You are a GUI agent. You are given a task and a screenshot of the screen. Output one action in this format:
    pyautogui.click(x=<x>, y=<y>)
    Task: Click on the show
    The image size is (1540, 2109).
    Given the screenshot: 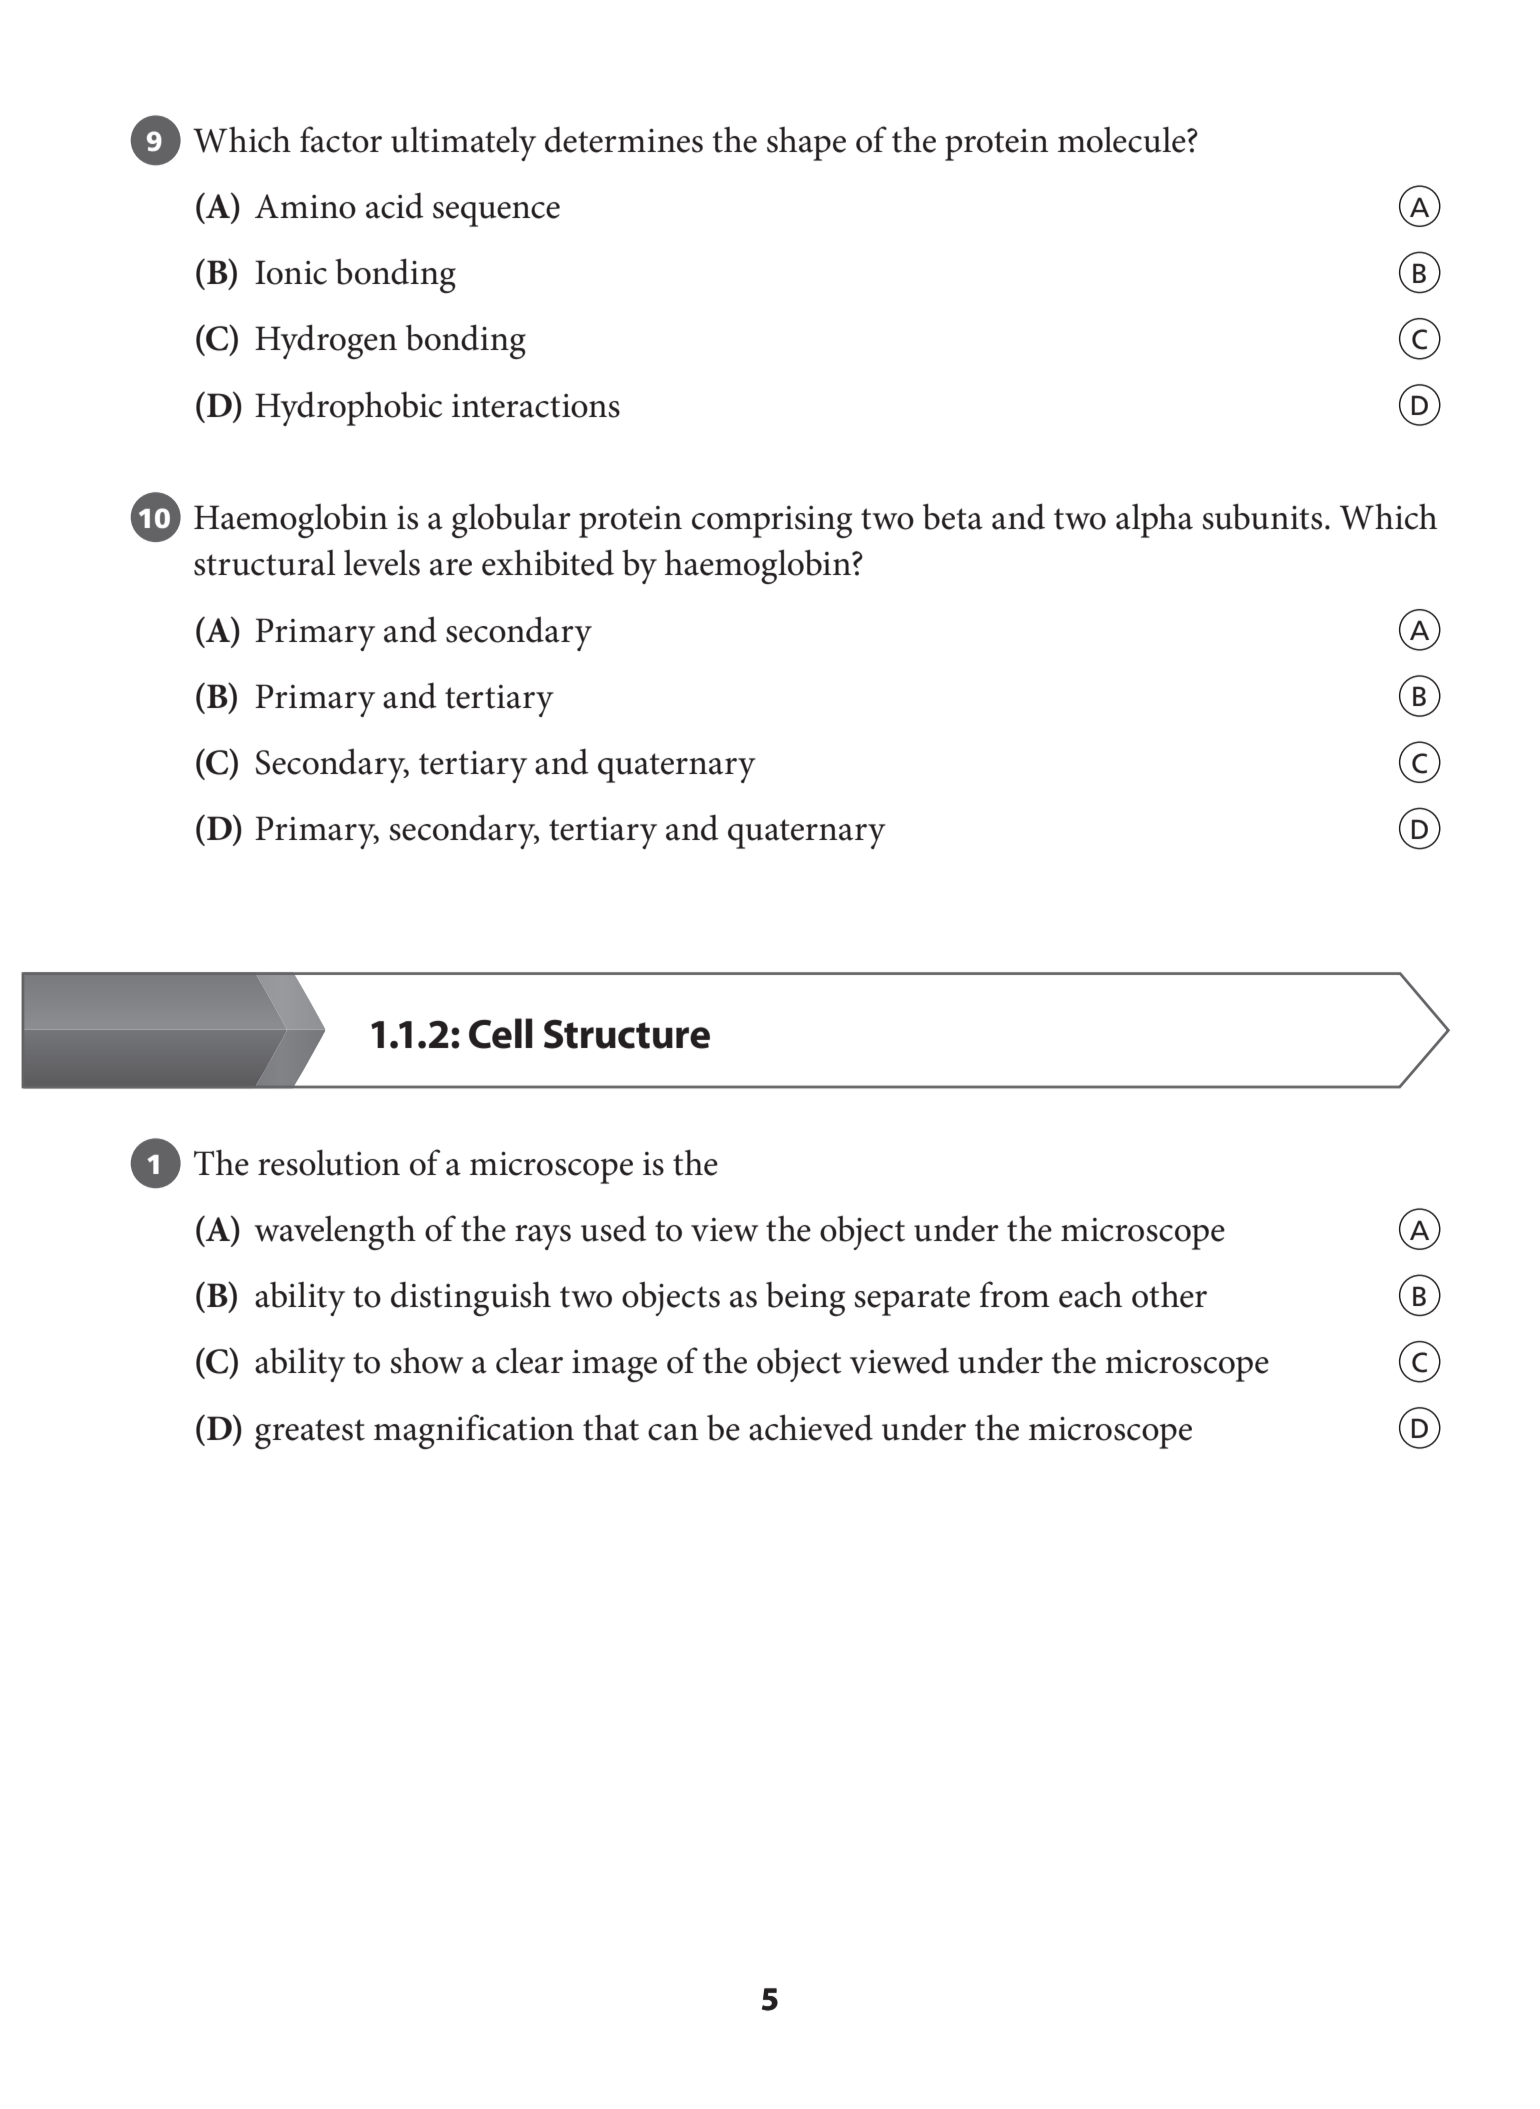 What is the action you would take?
    pyautogui.click(x=426, y=1360)
